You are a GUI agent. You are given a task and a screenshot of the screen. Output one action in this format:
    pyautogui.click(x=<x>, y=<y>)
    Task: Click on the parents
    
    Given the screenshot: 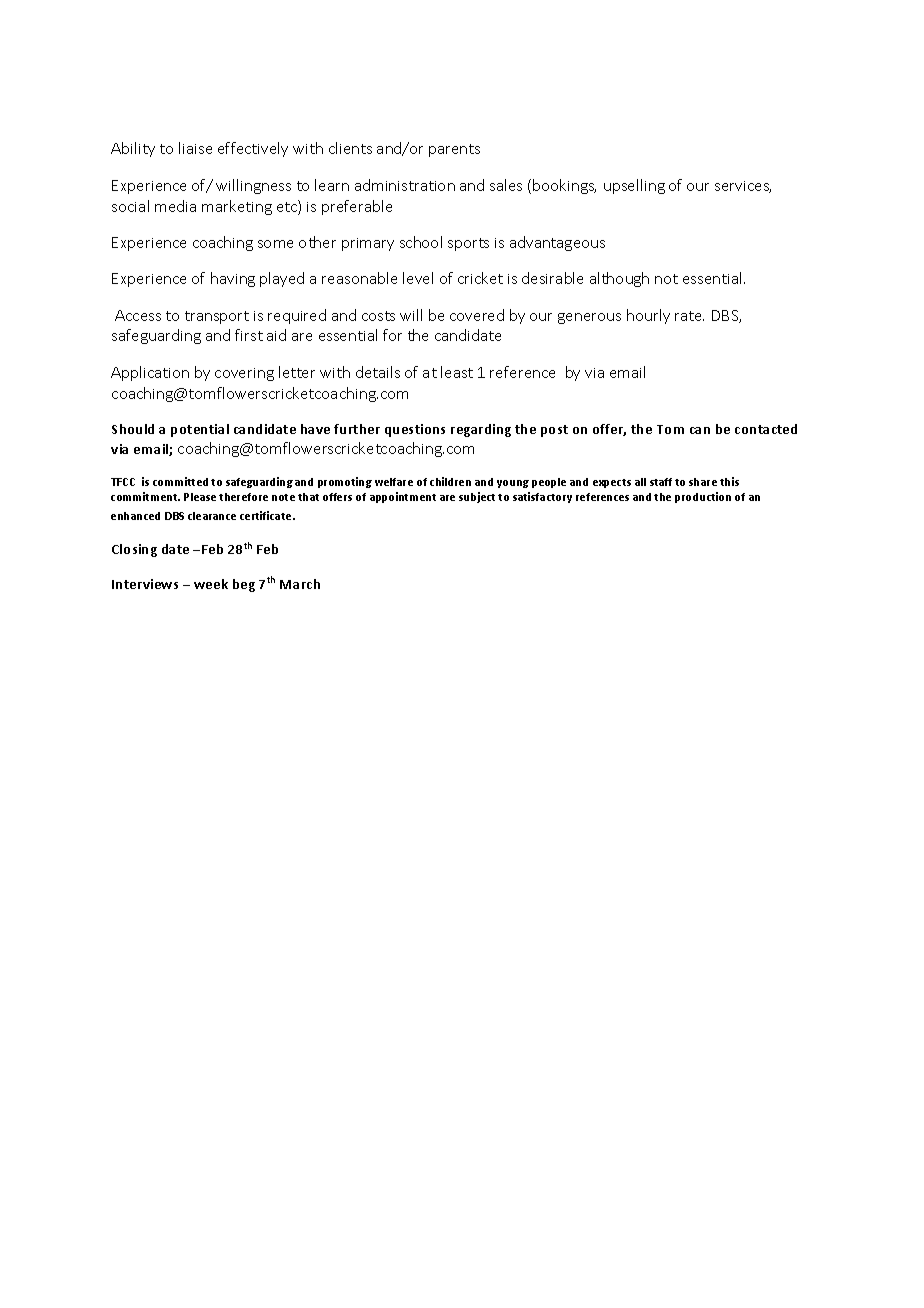 What is the action you would take?
    pyautogui.click(x=454, y=150)
